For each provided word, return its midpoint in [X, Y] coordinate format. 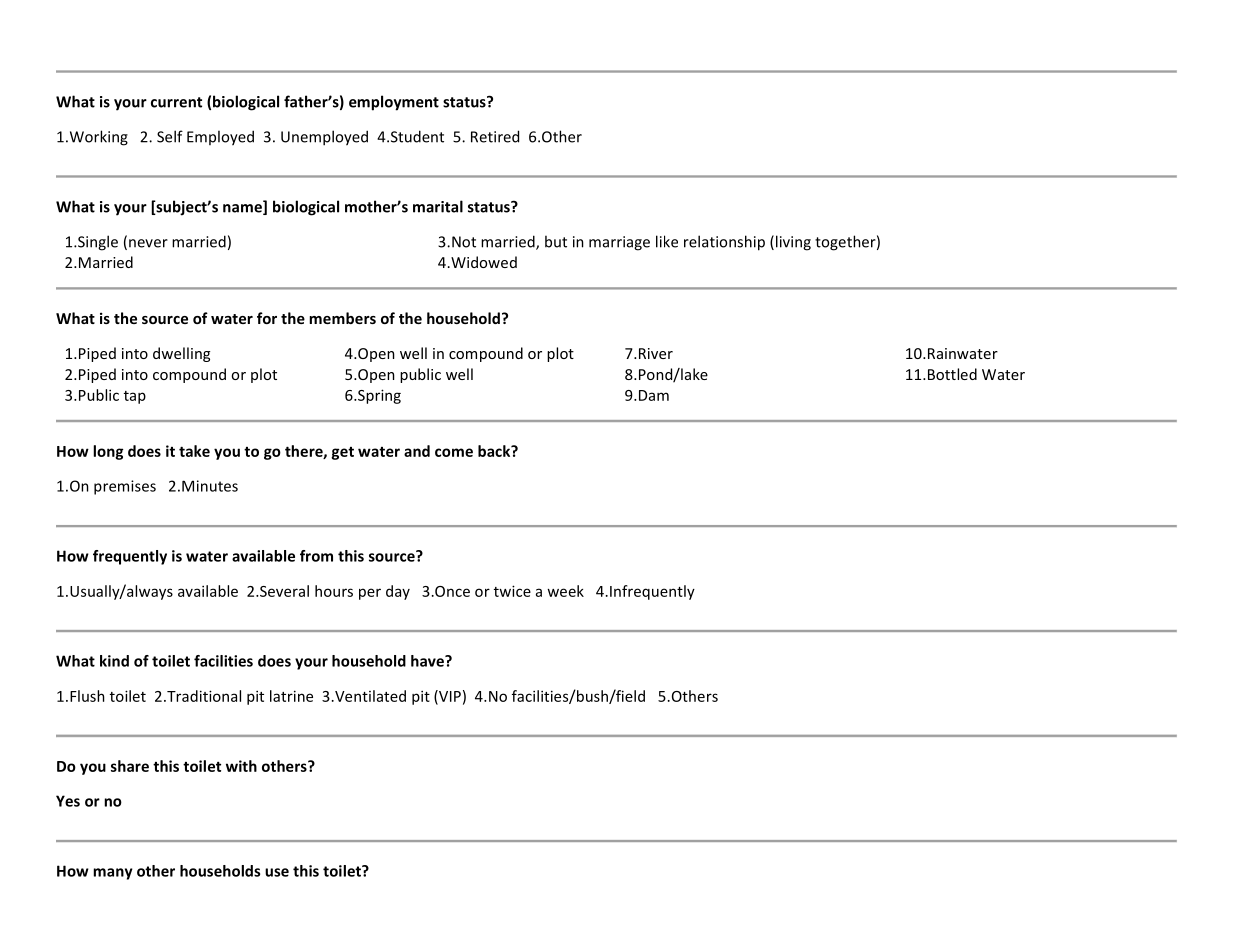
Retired [495, 136]
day [398, 592]
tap [135, 397]
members [342, 318]
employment [394, 103]
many [113, 874]
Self [170, 136]
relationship [724, 243]
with [241, 766]
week [565, 591]
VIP [449, 697]
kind [114, 661]
